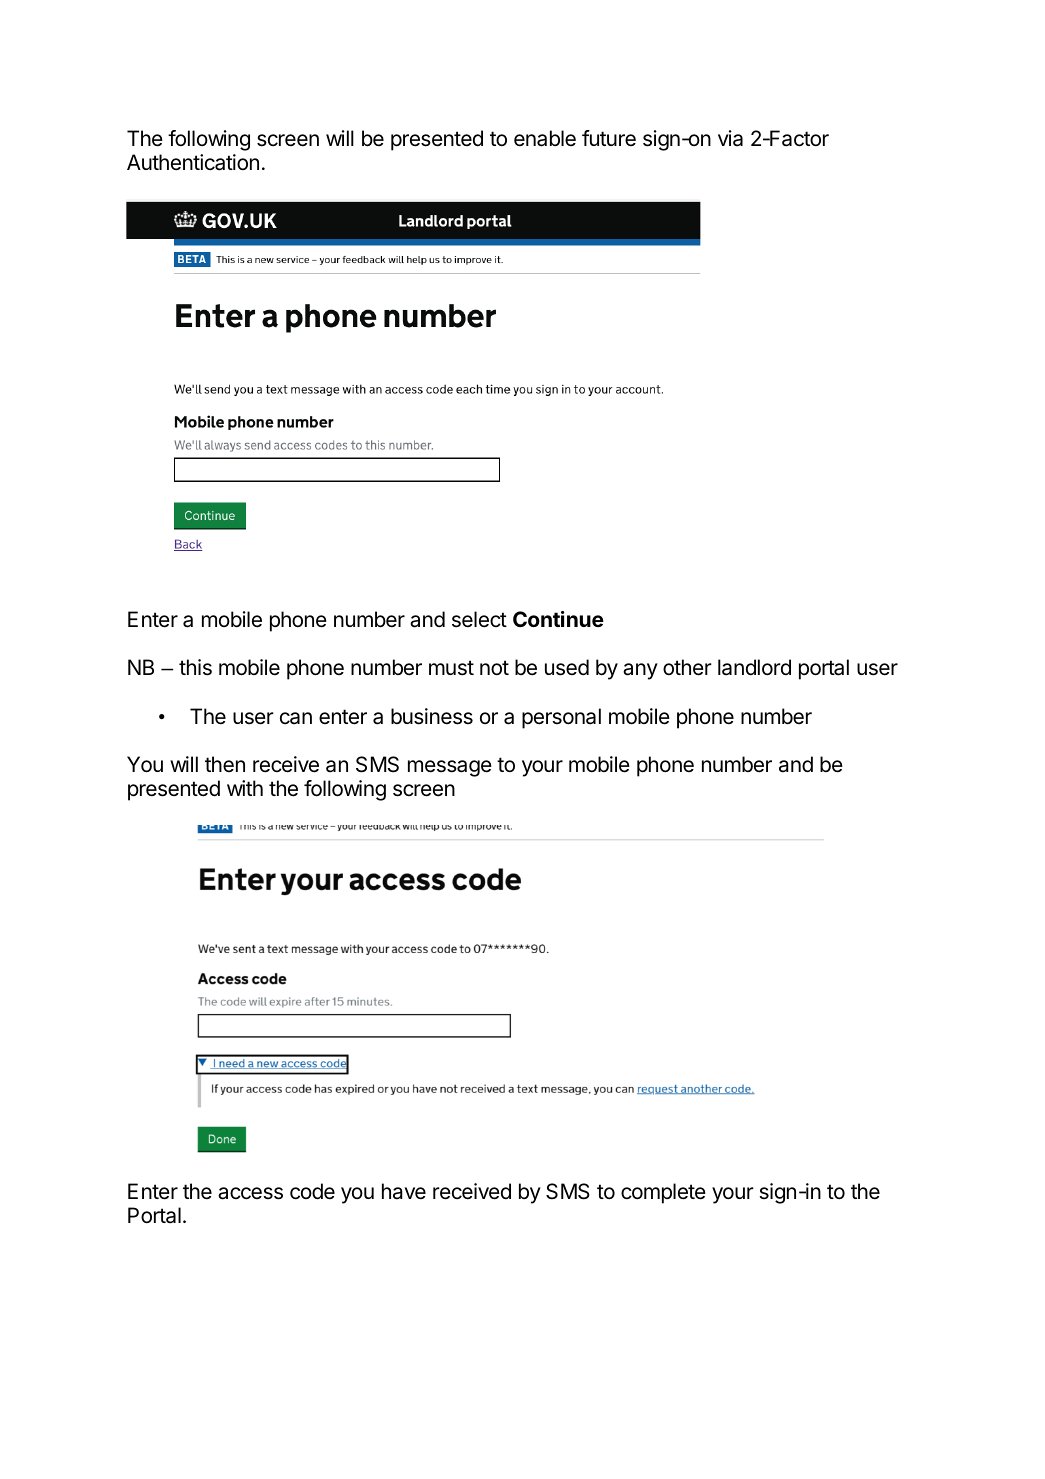 This image has width=1045, height=1479. I want to click on other, so click(687, 667).
